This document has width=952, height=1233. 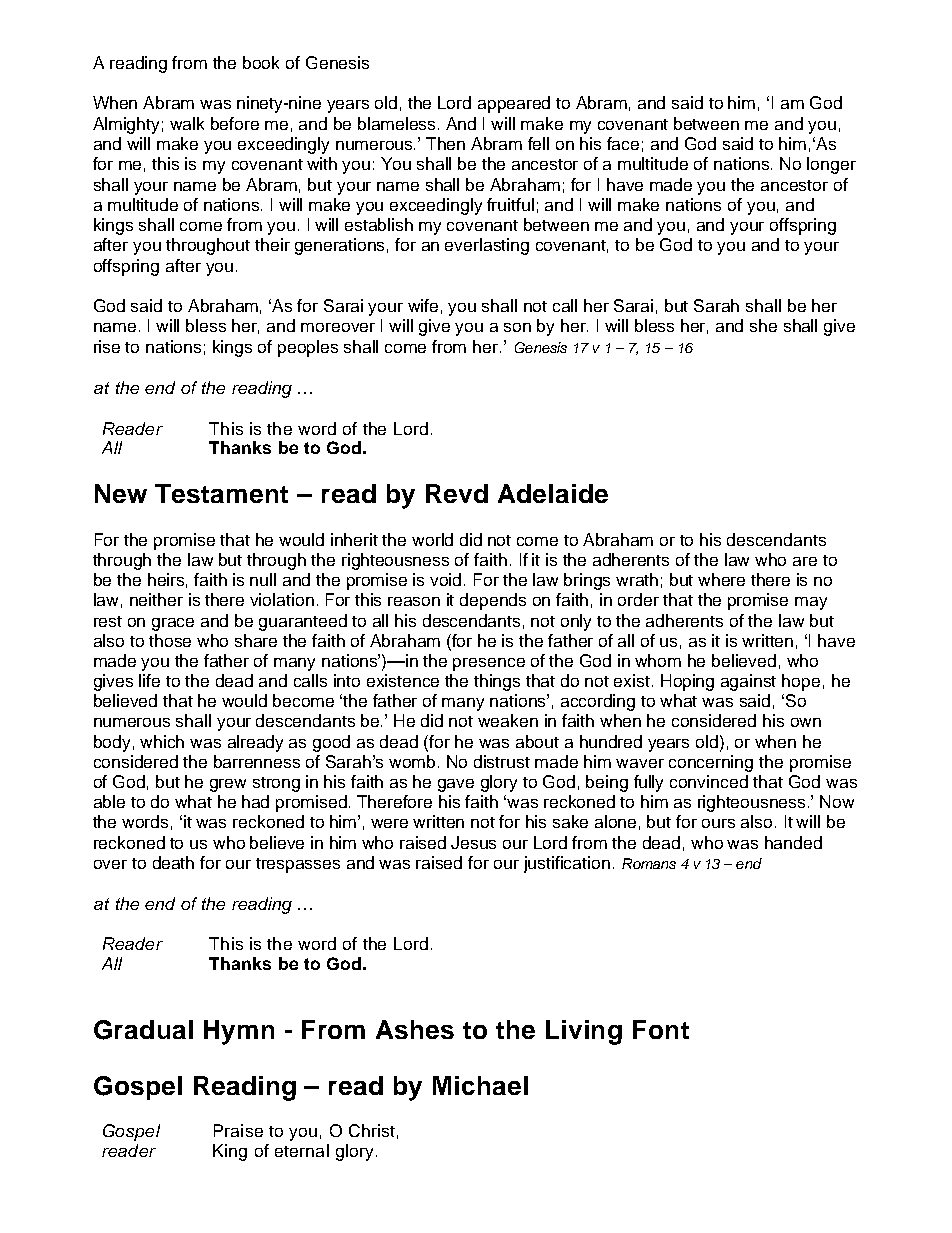 What do you see at coordinates (221, 493) in the document?
I see `Testament` at bounding box center [221, 493].
